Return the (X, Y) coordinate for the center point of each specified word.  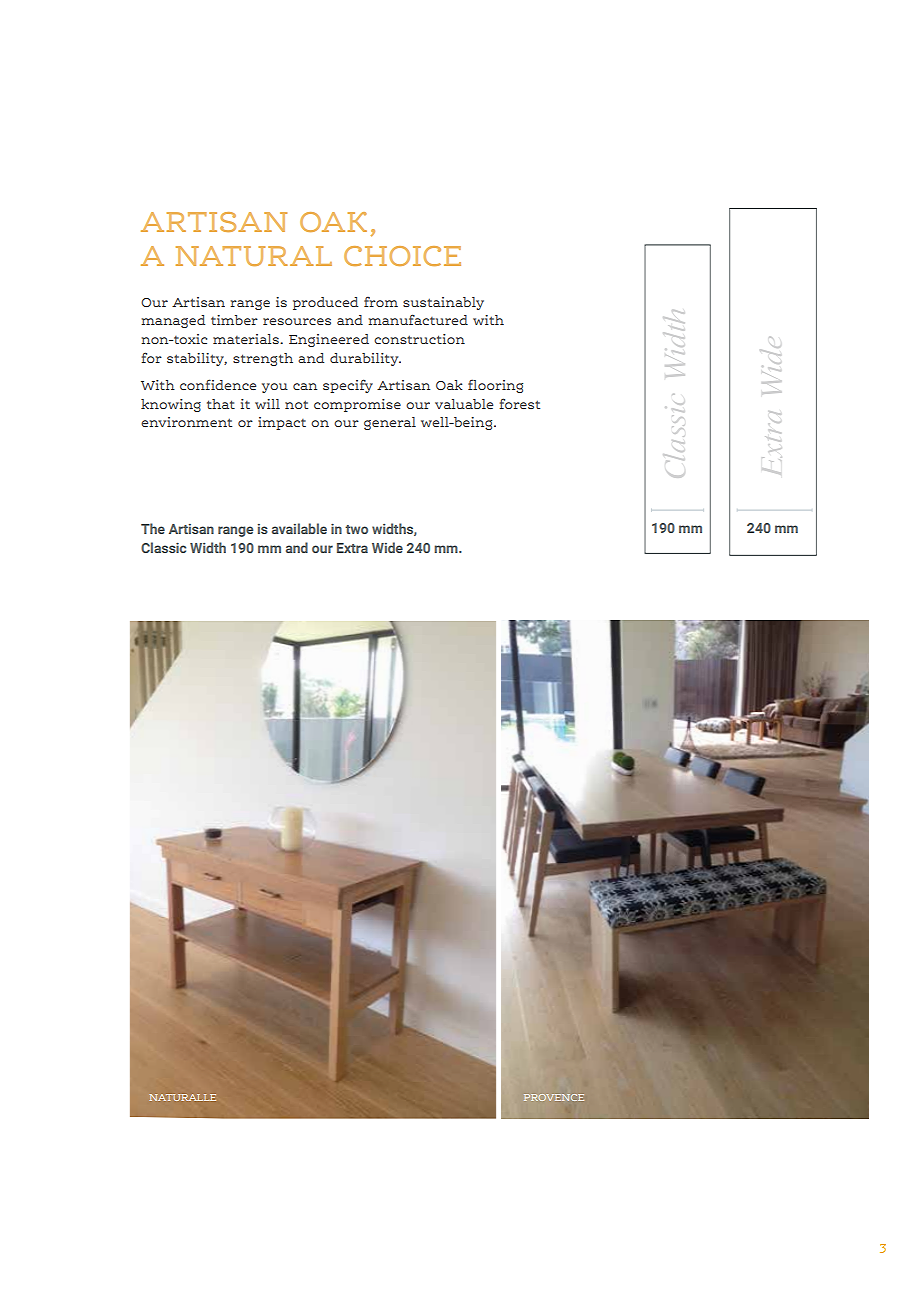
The (153, 528)
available (299, 528)
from (381, 302)
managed (173, 321)
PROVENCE (554, 1097)
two (356, 529)
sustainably (443, 303)
